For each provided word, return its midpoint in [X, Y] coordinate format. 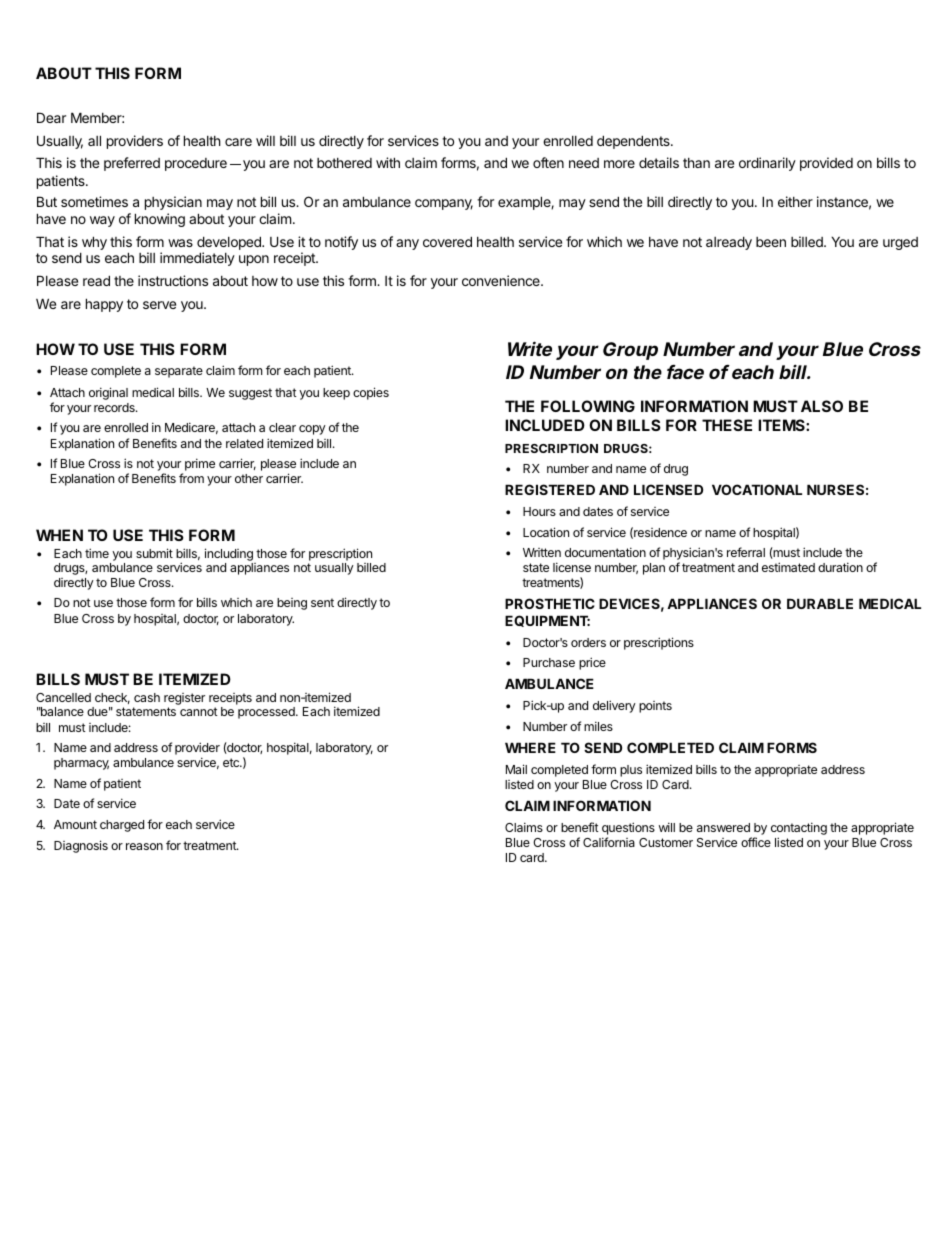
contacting [799, 828]
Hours [539, 511]
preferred [132, 164]
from [191, 478]
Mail [516, 769]
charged [122, 826]
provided [826, 164]
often [548, 162]
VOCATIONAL [757, 489]
